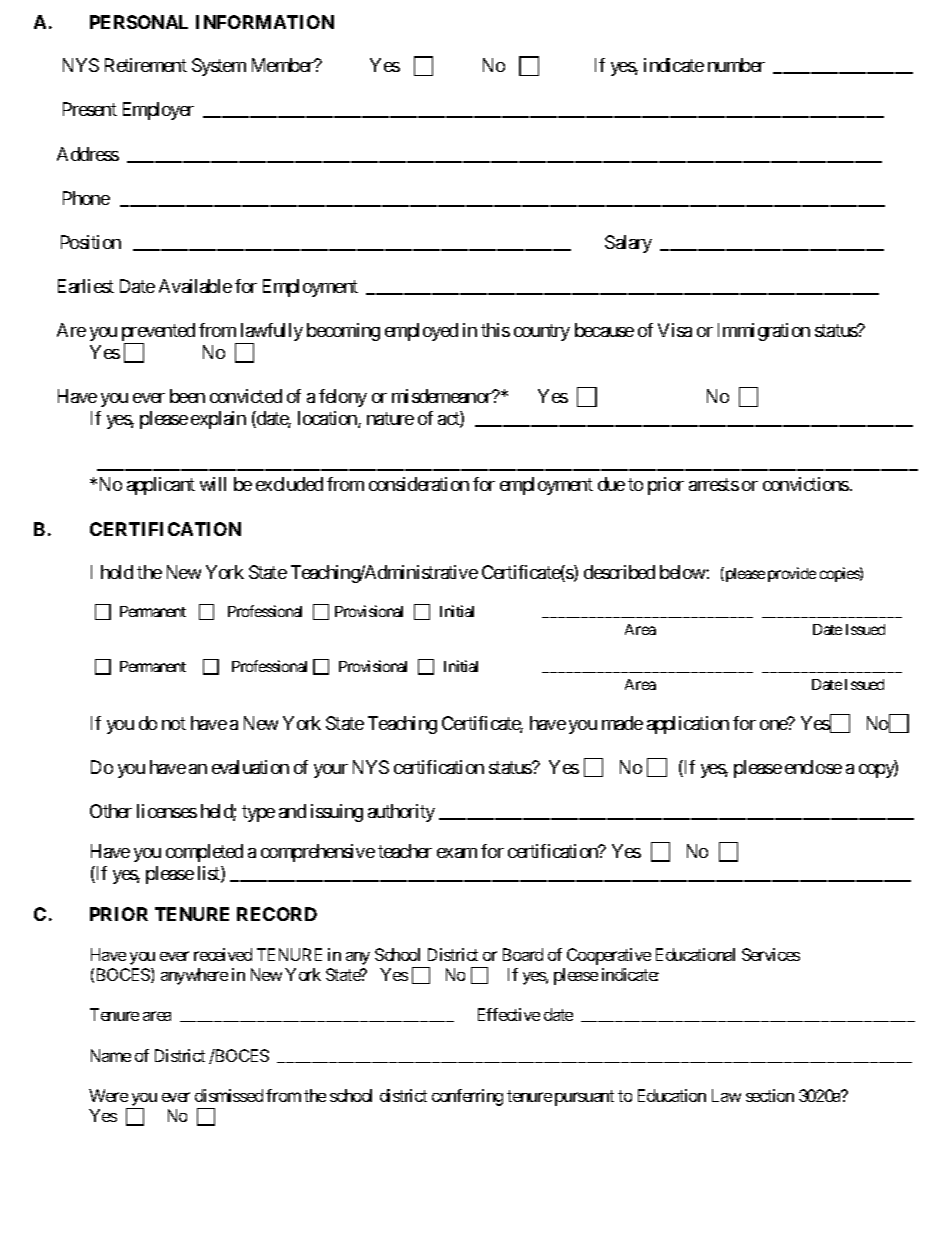  I want to click on number, so click(736, 65).
